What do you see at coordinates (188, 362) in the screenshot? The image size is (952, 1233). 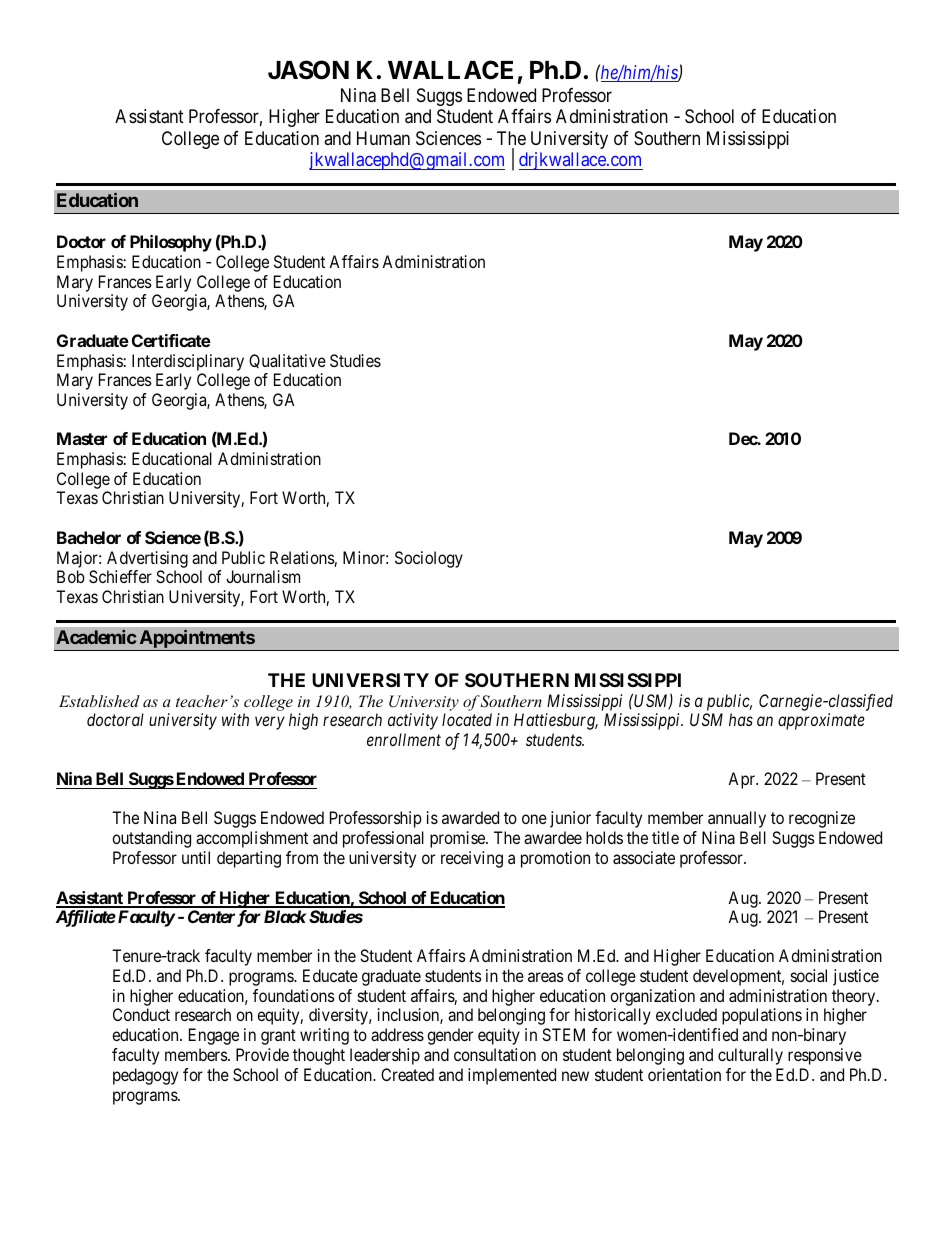 I see `Interdisciplinary` at bounding box center [188, 362].
